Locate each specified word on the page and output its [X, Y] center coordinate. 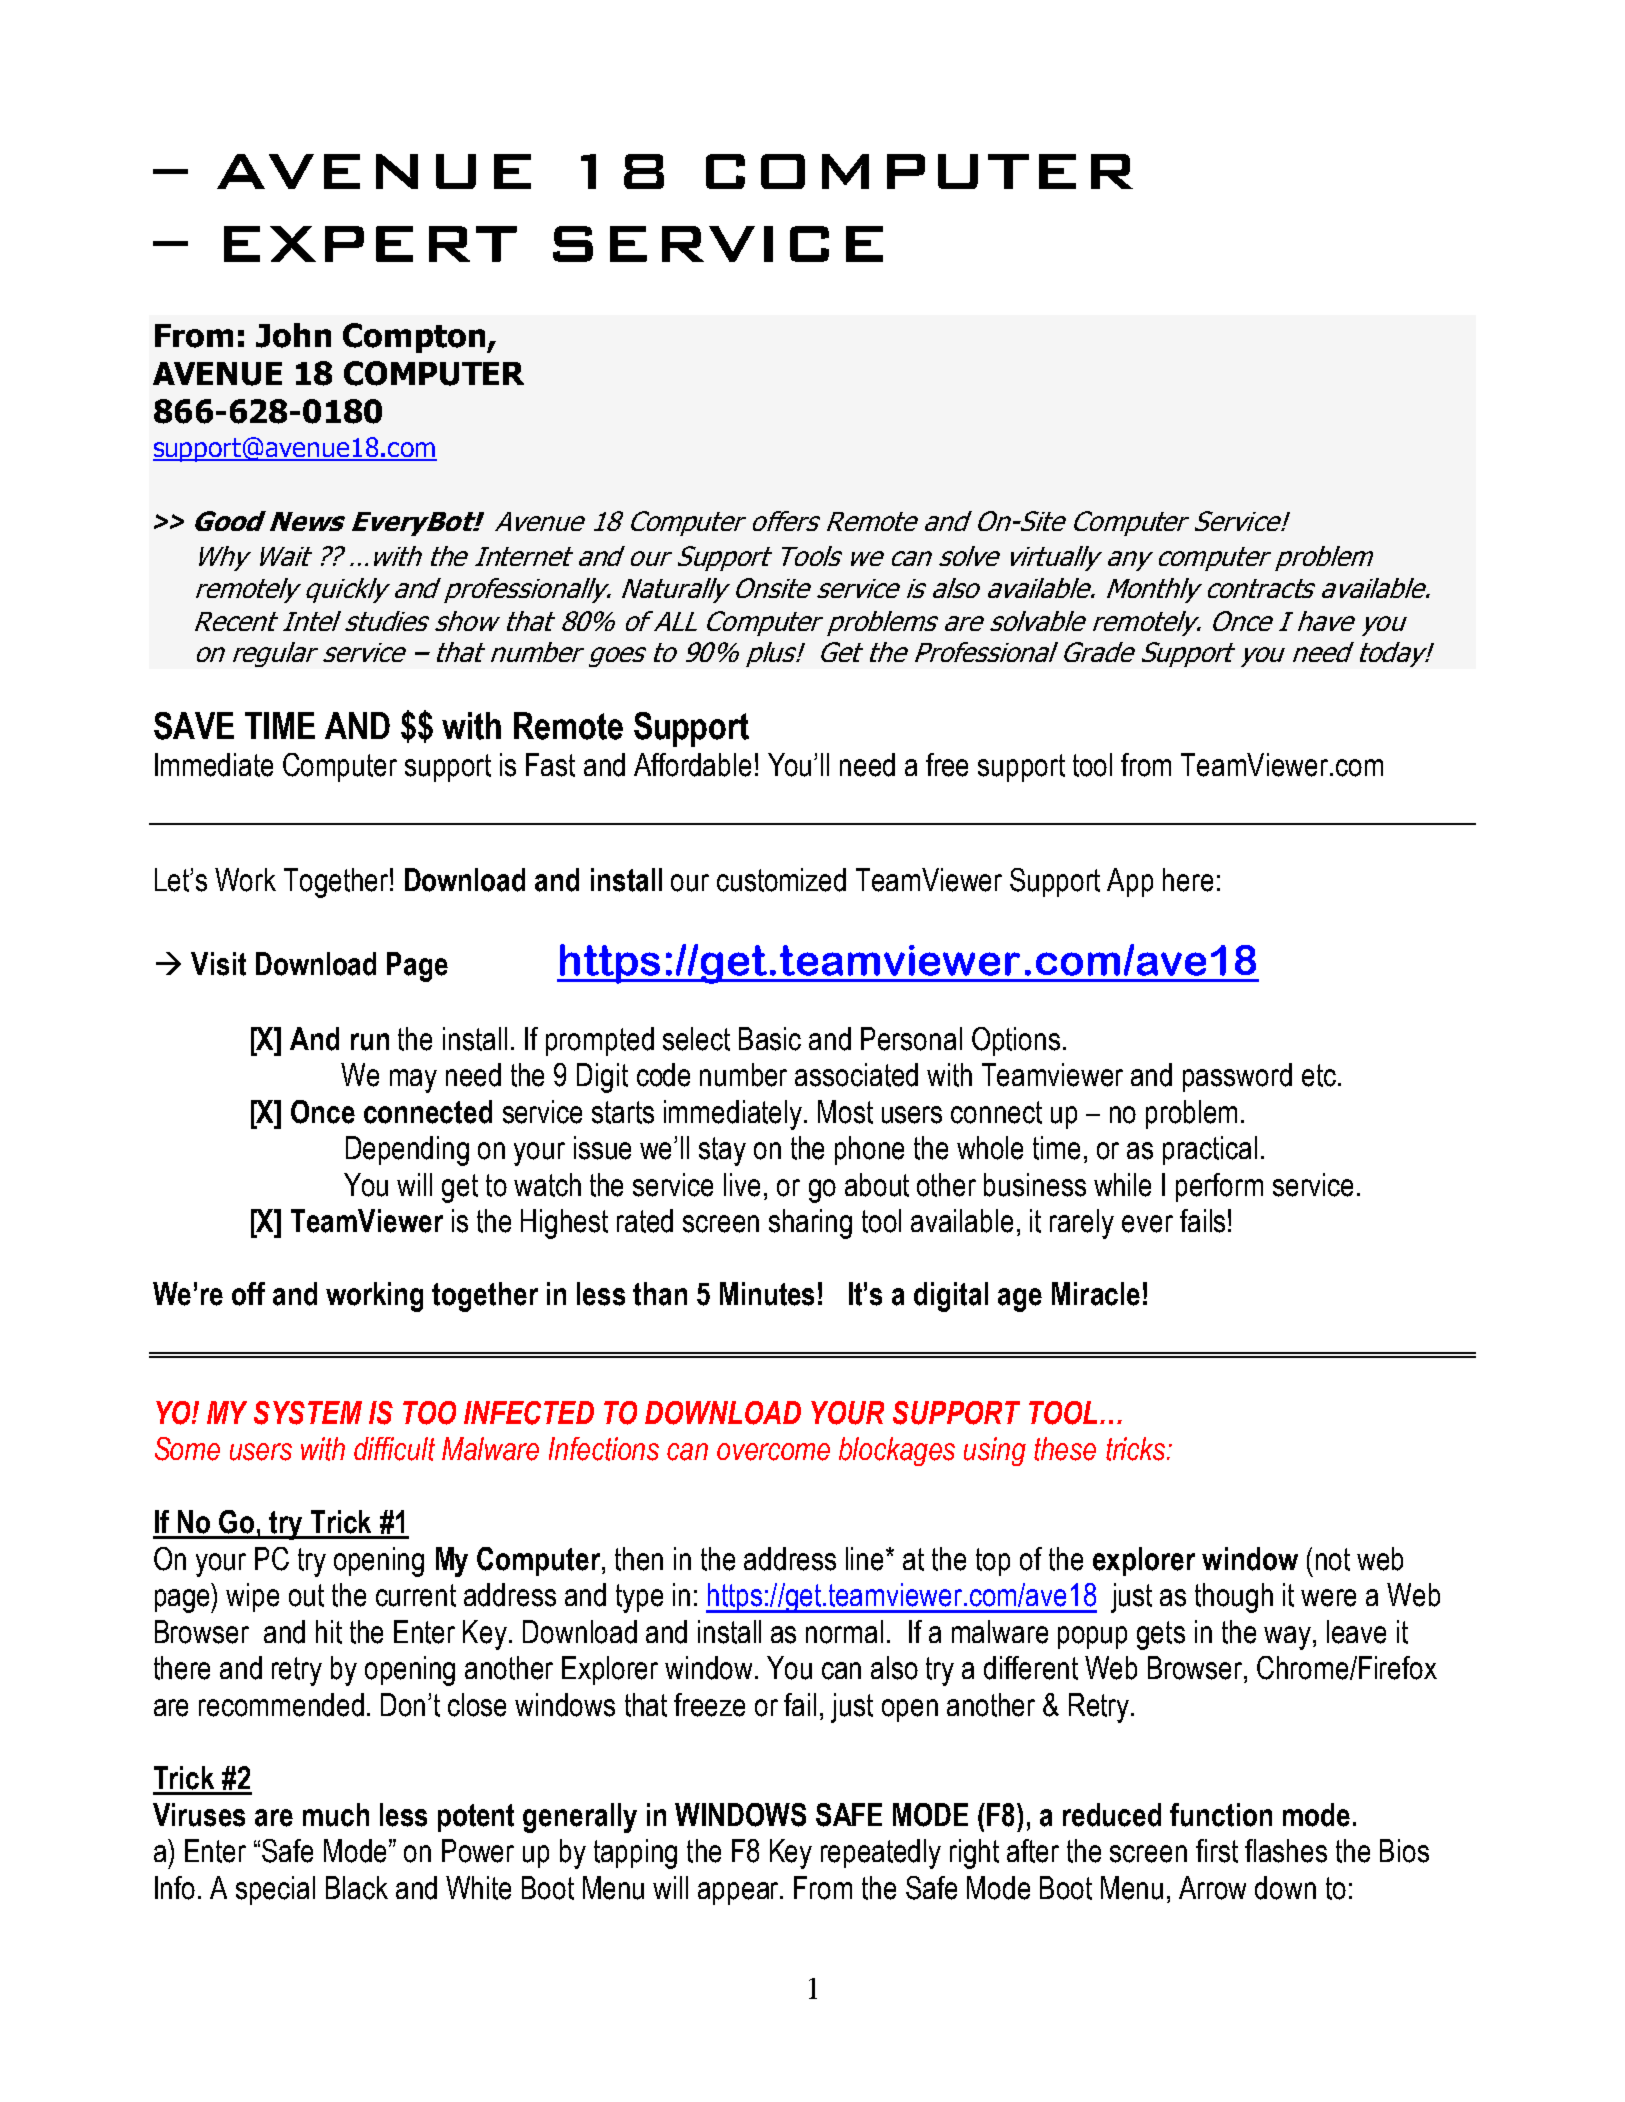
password [1237, 1077]
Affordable [692, 765]
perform [1219, 1187]
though [1234, 1598]
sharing [810, 1224]
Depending [407, 1151]
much [336, 1815]
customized [781, 880]
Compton [415, 338]
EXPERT [370, 244]
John [293, 335]
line [866, 1559]
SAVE [194, 726]
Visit [218, 964]
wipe [252, 1597]
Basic [770, 1039]
